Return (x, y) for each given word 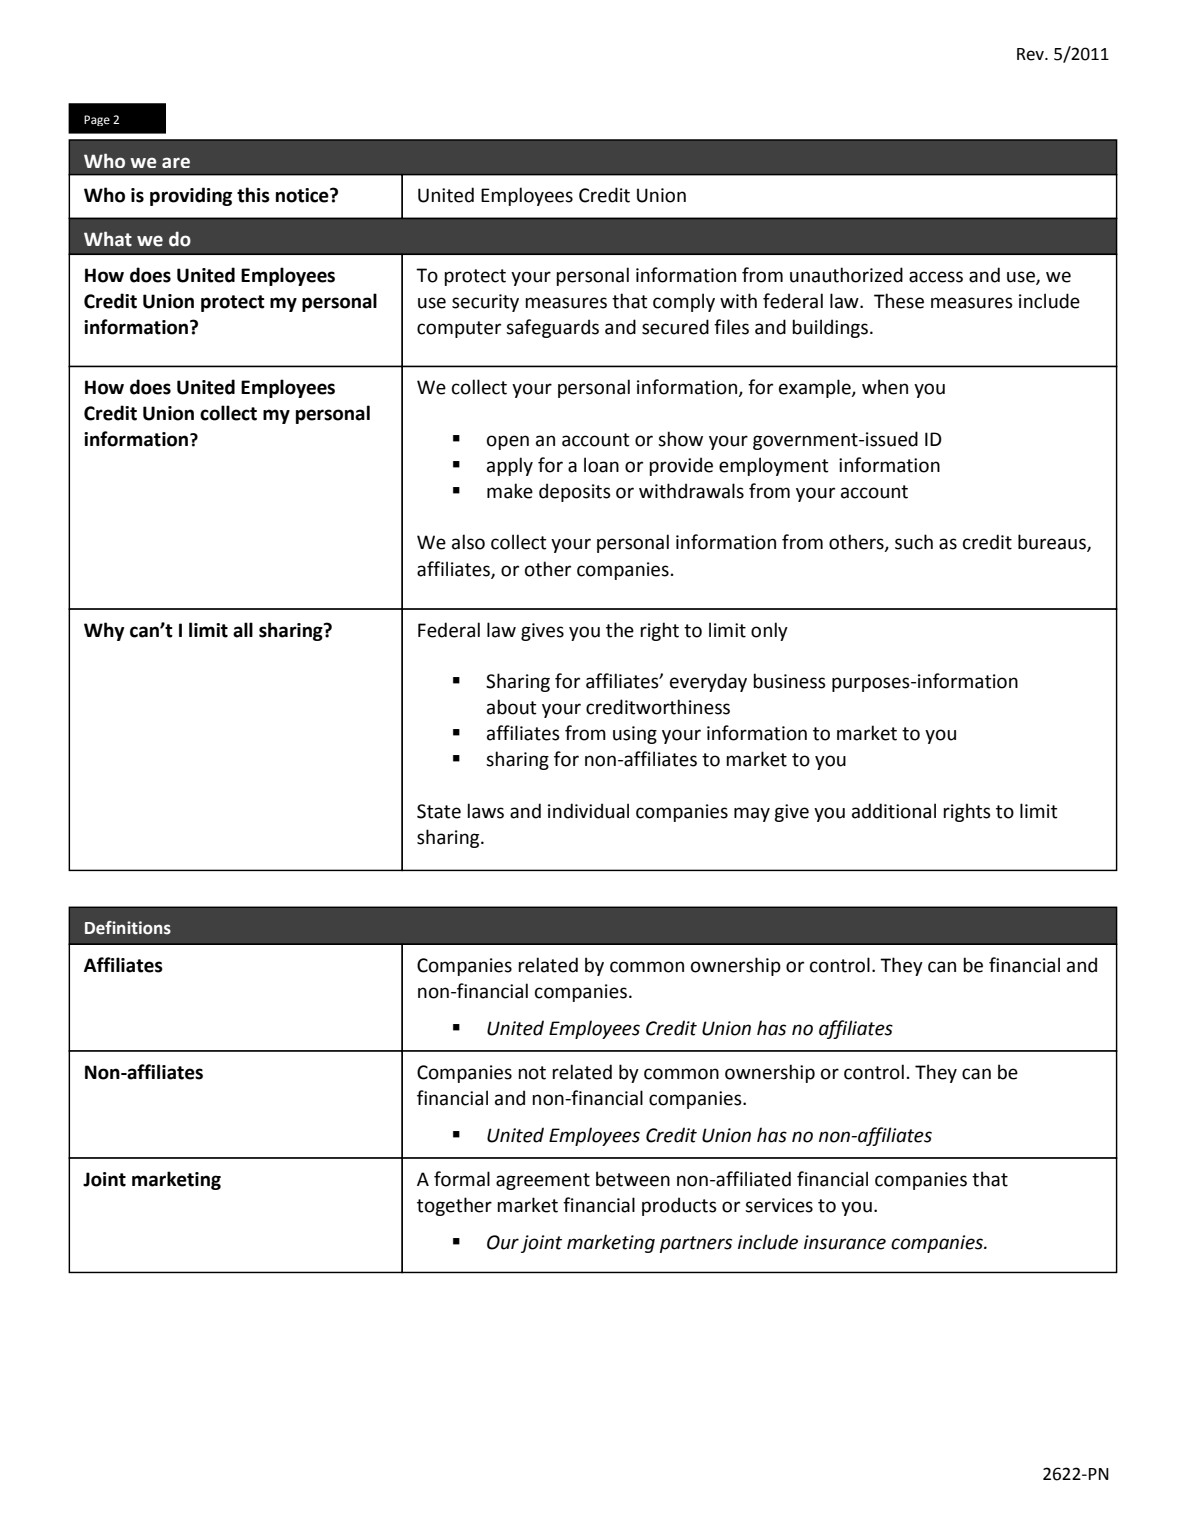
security (485, 303)
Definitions (128, 928)
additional (894, 811)
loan (601, 465)
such (914, 542)
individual (588, 811)
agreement (543, 1181)
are (176, 162)
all (243, 630)
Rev (1031, 54)
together (454, 1206)
